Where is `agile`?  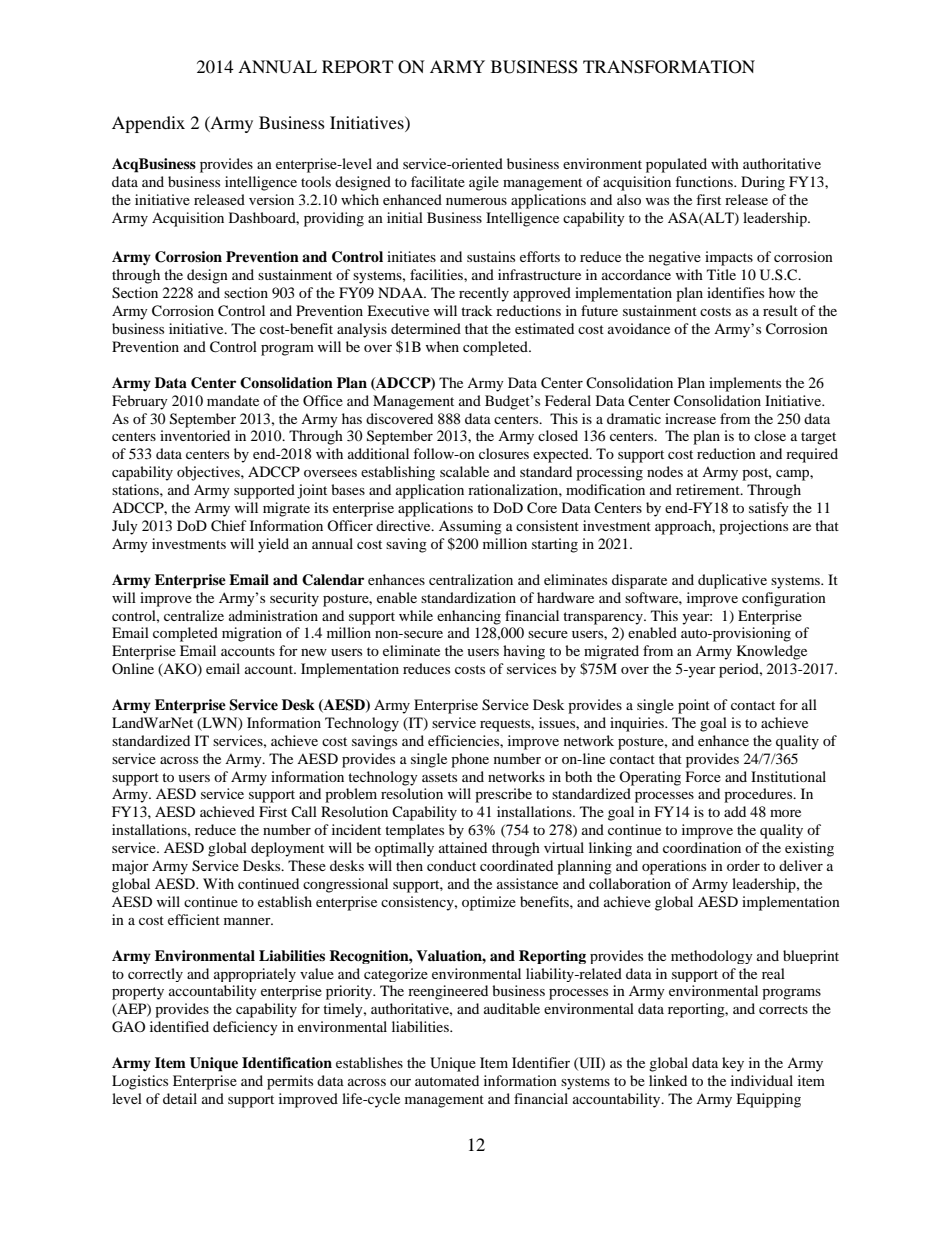 agile is located at coordinates (484, 183).
